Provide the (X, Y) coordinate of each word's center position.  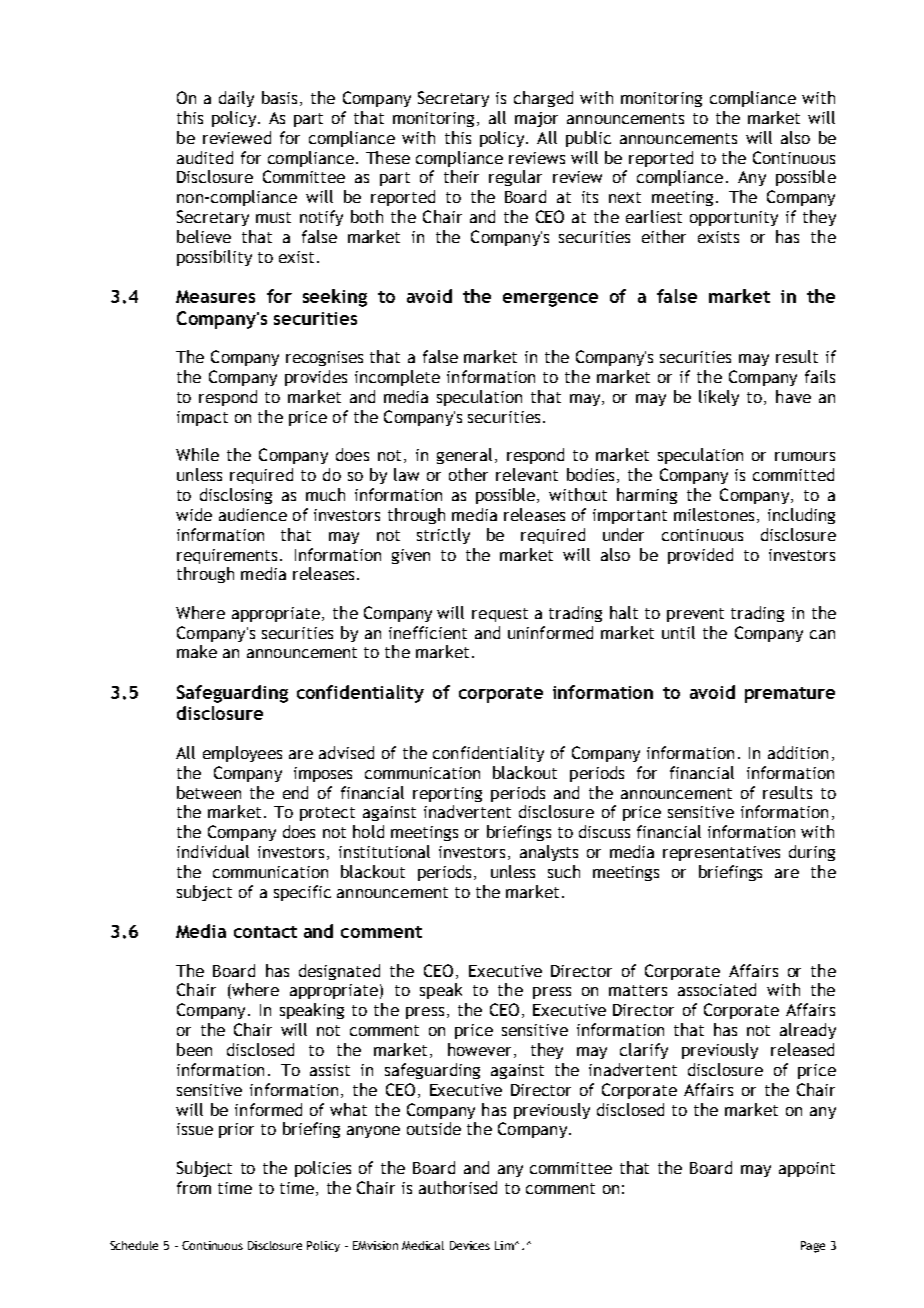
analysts (549, 853)
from (194, 1187)
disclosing (236, 496)
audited (205, 157)
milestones (714, 514)
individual (213, 851)
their (461, 176)
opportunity (734, 218)
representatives (721, 853)
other (468, 474)
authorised (458, 1187)
